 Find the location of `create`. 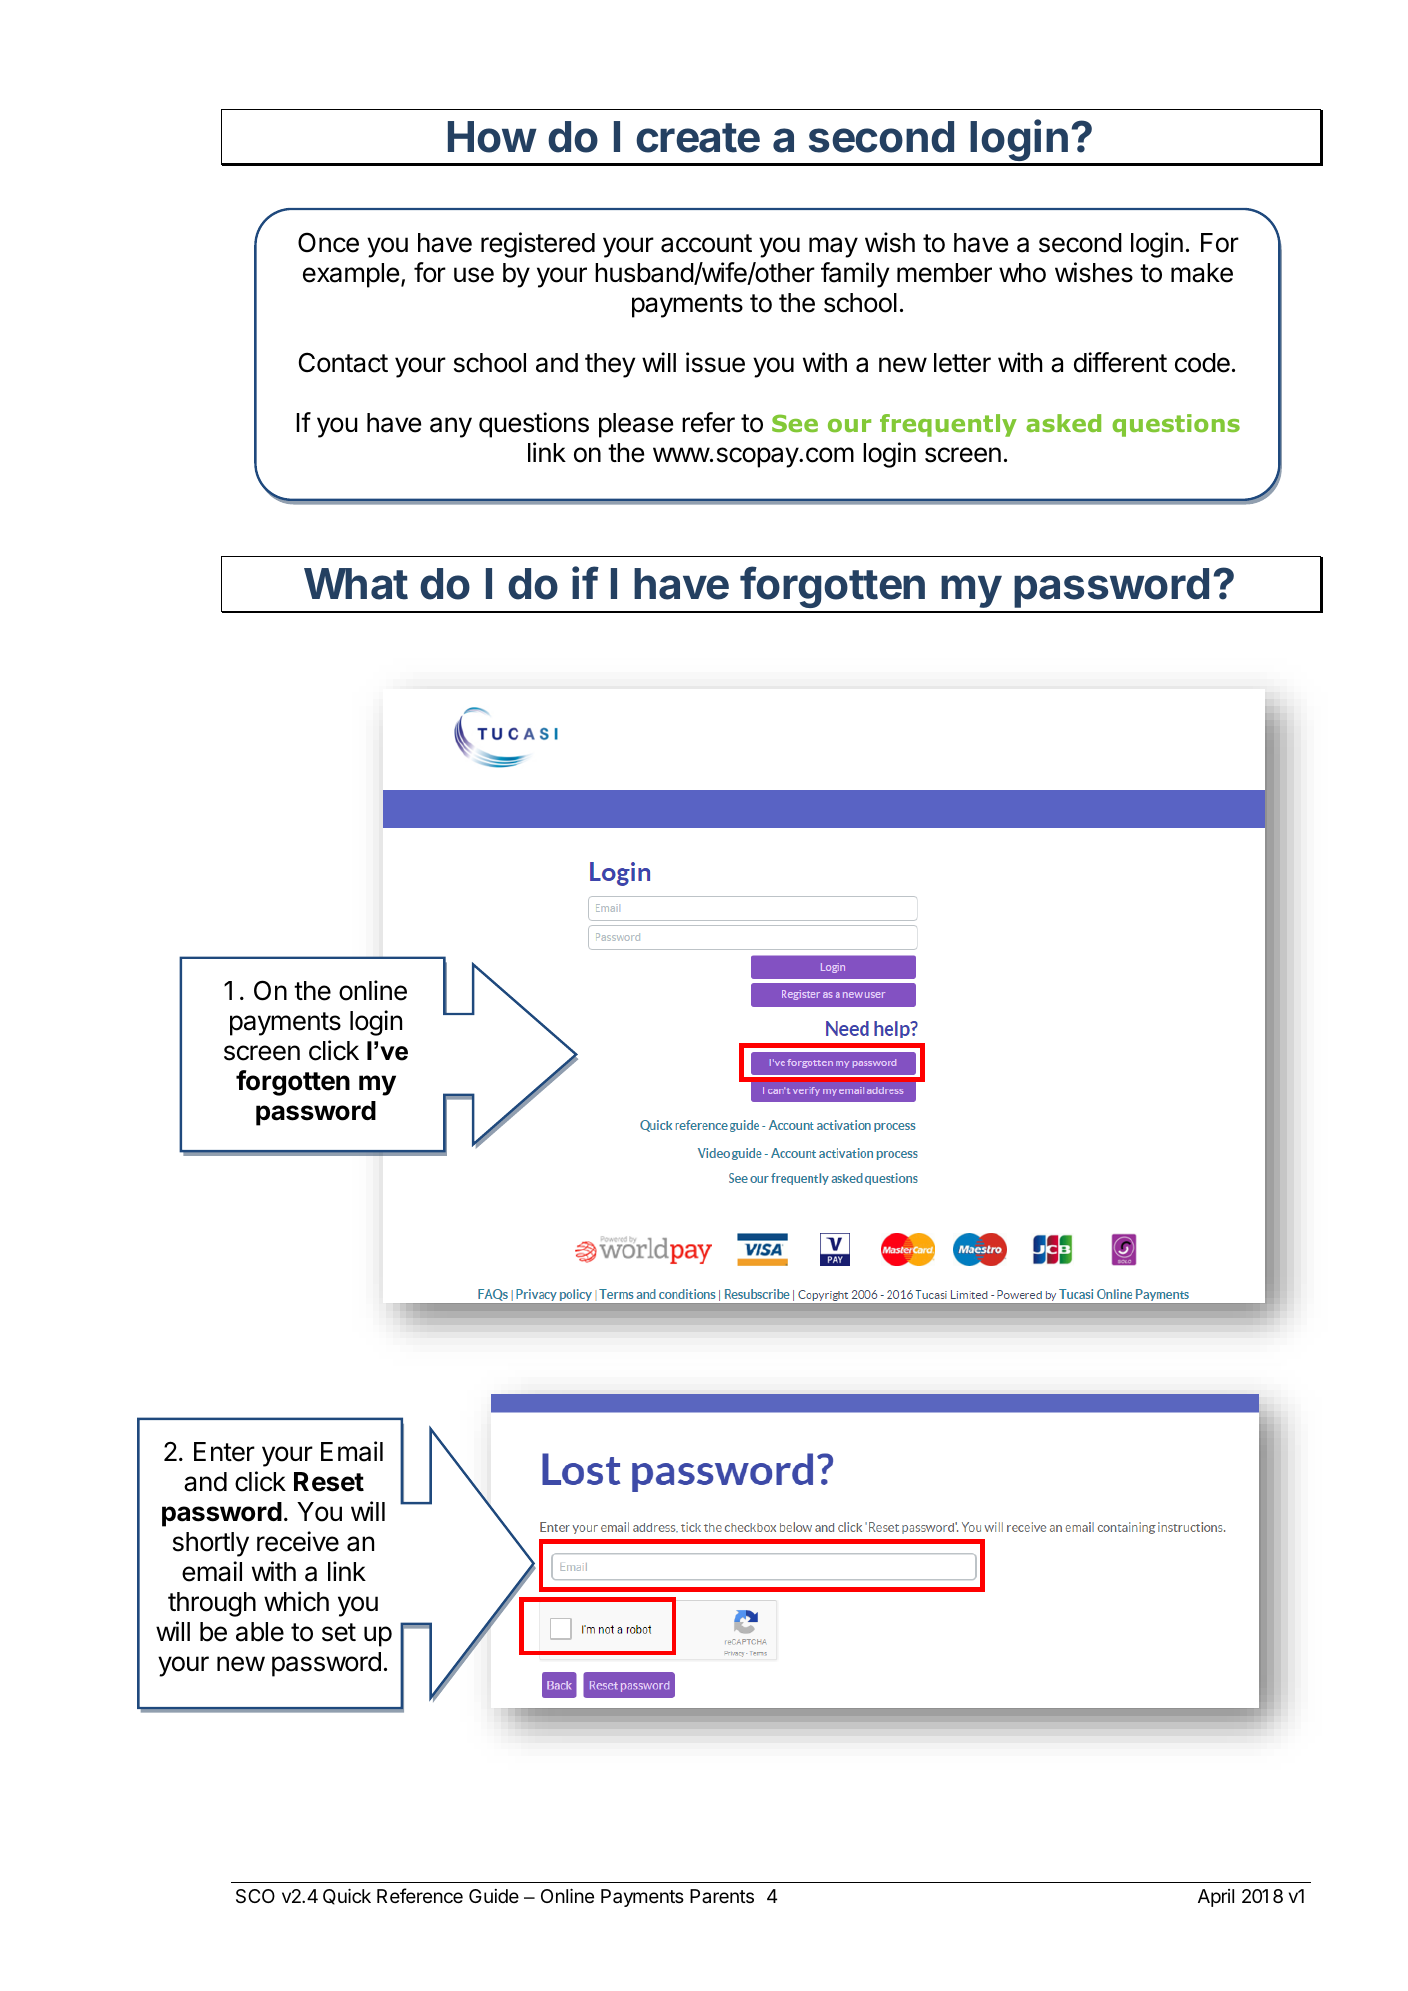

create is located at coordinates (698, 138).
